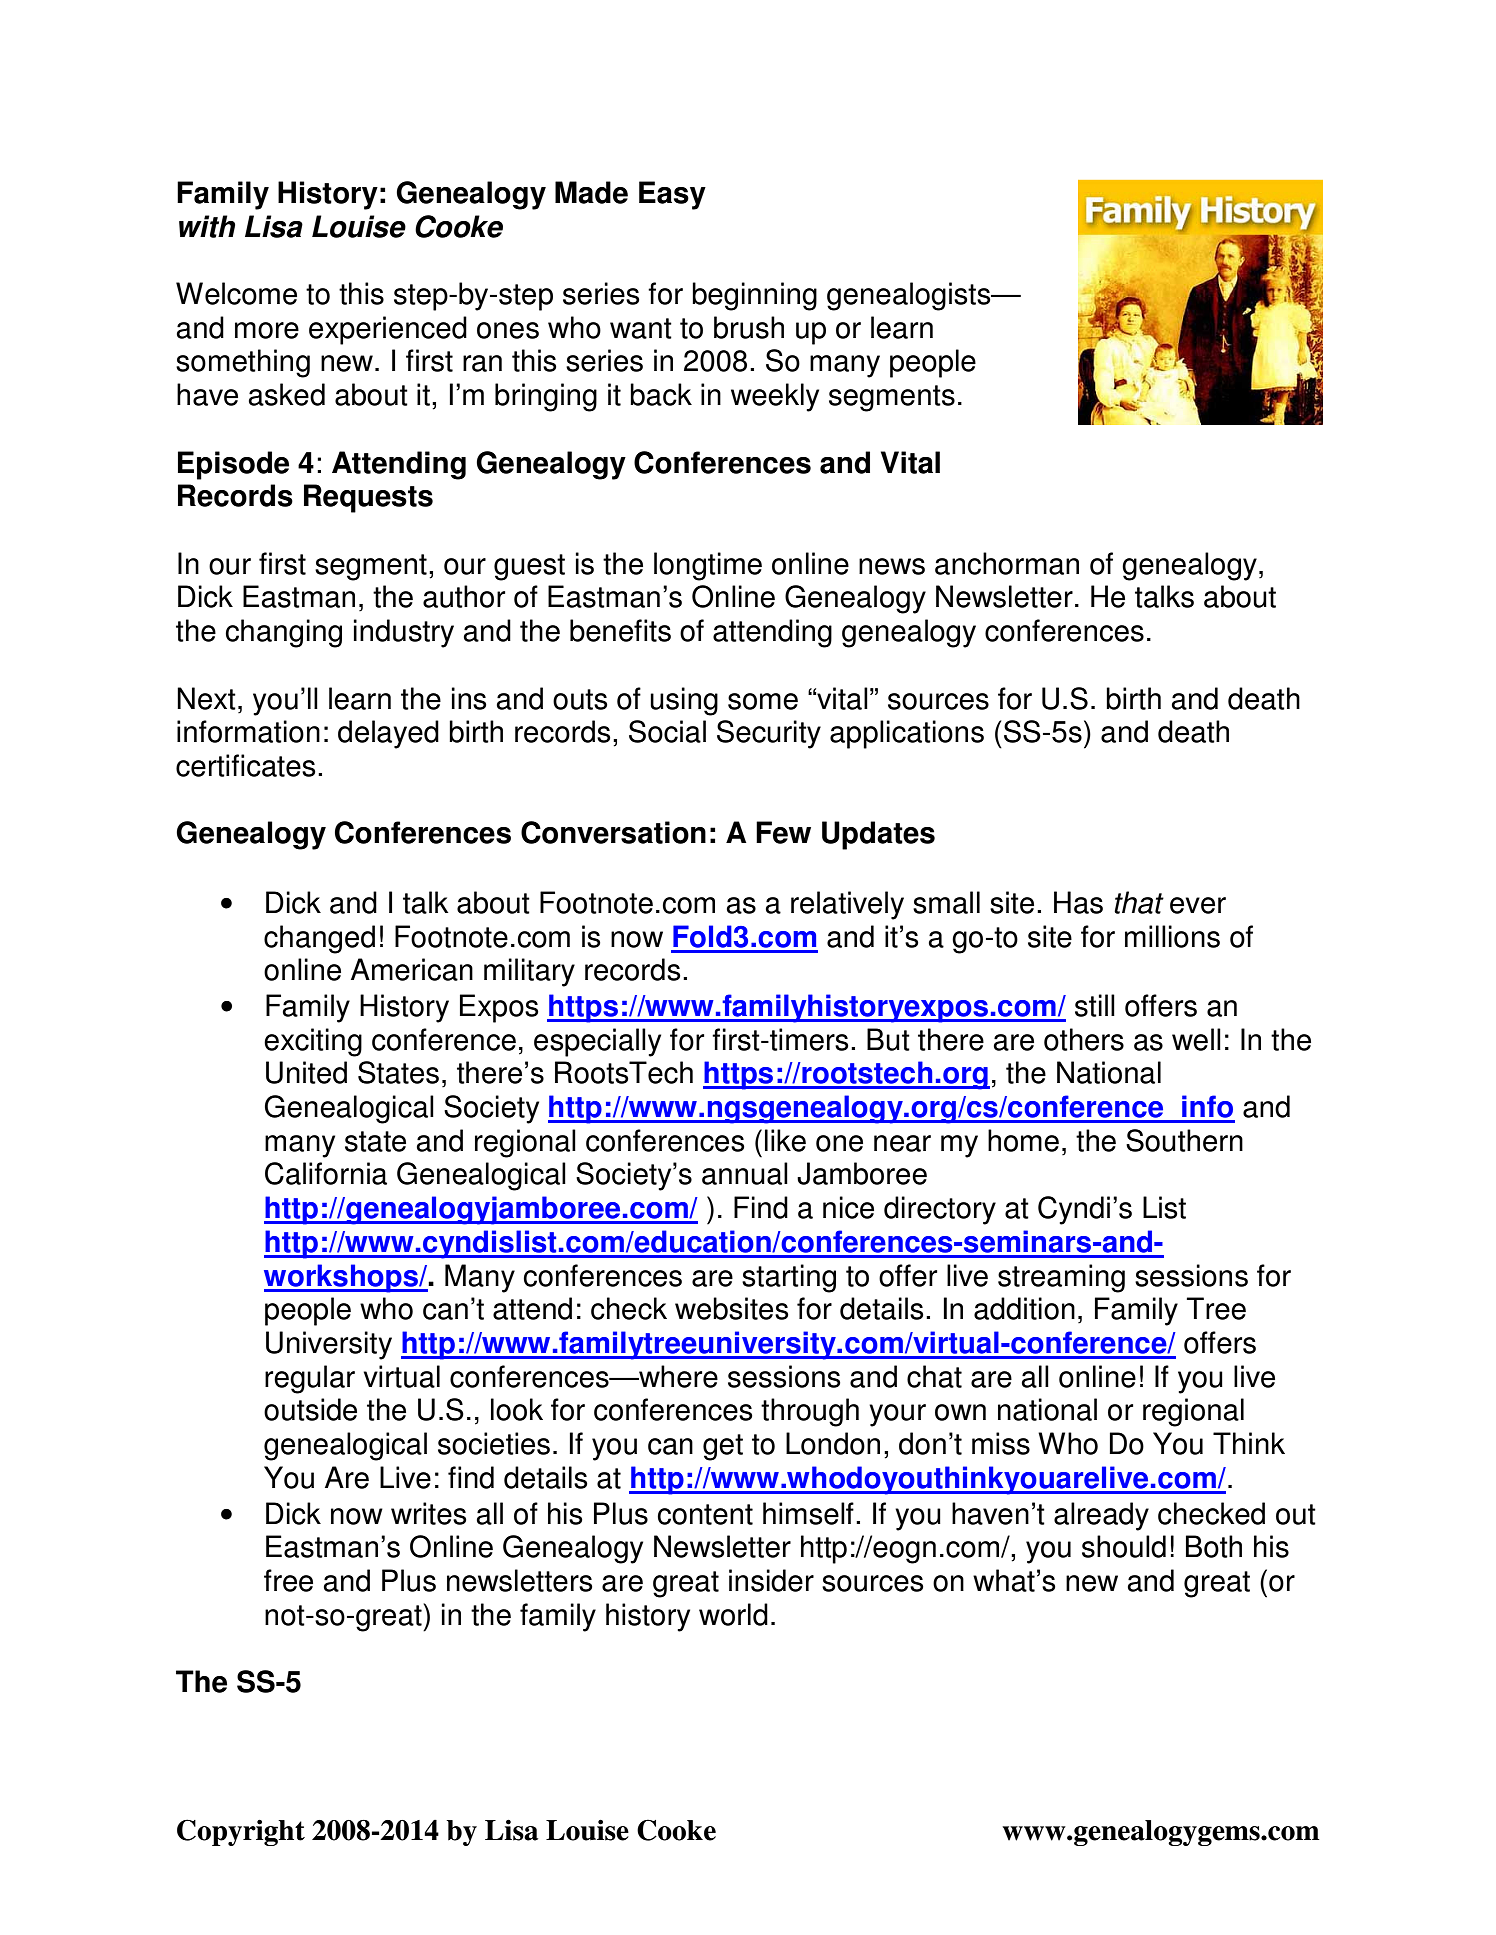  Describe the element at coordinates (910, 296) in the screenshot. I see `genealogists` at that location.
